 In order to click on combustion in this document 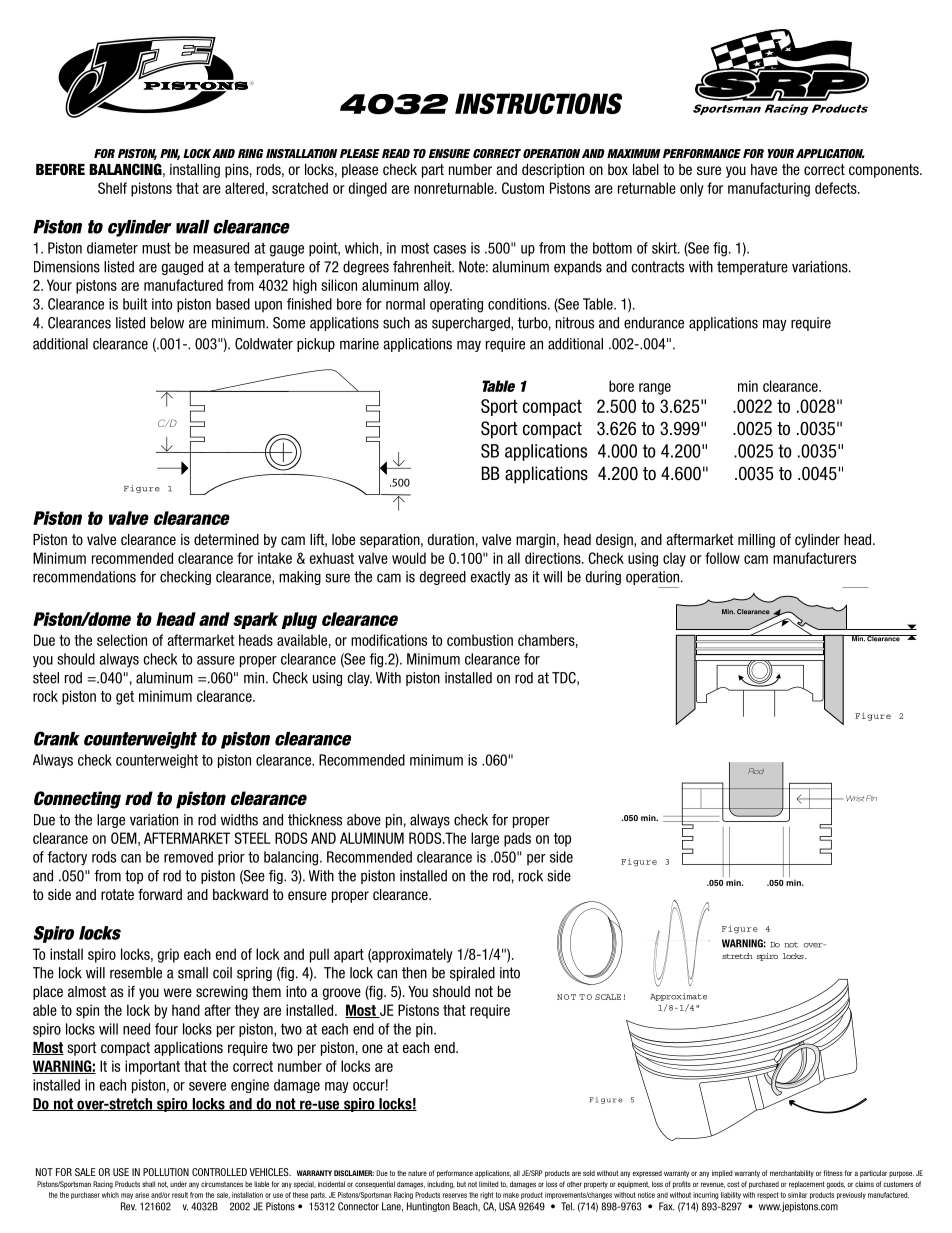, I will do `click(480, 640)`.
